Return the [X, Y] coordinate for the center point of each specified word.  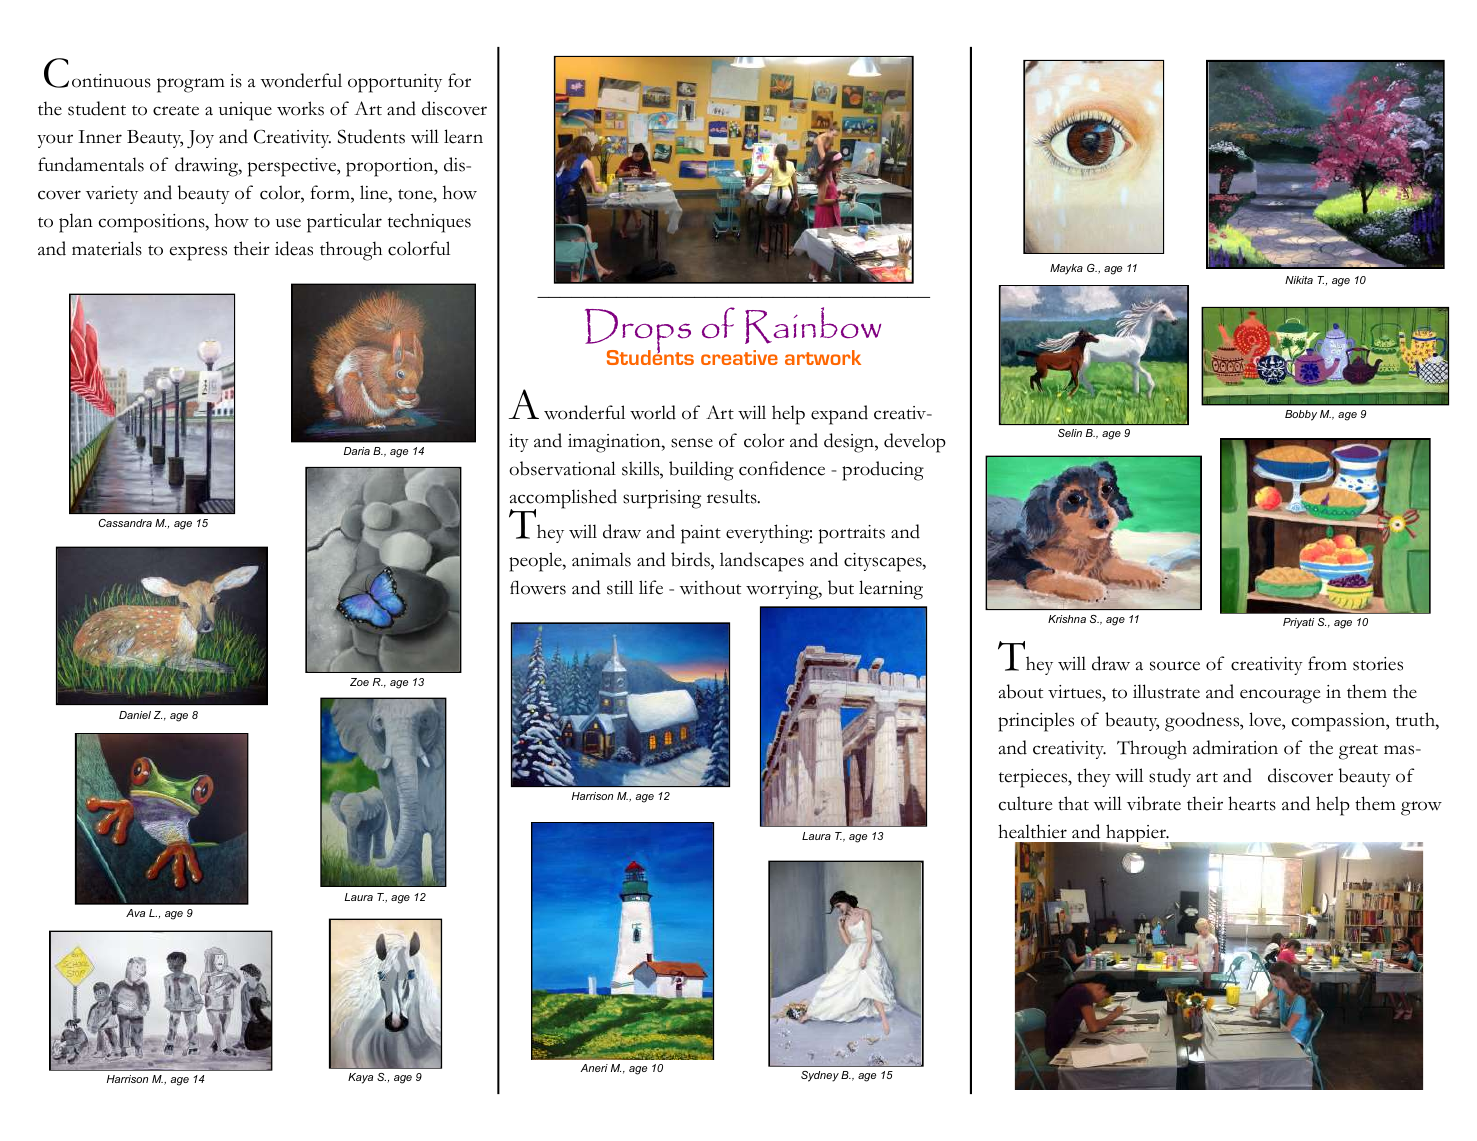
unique [245, 111]
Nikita [1299, 280]
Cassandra [125, 523]
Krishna [1067, 619]
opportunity [395, 83]
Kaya [360, 1078]
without [710, 587]
